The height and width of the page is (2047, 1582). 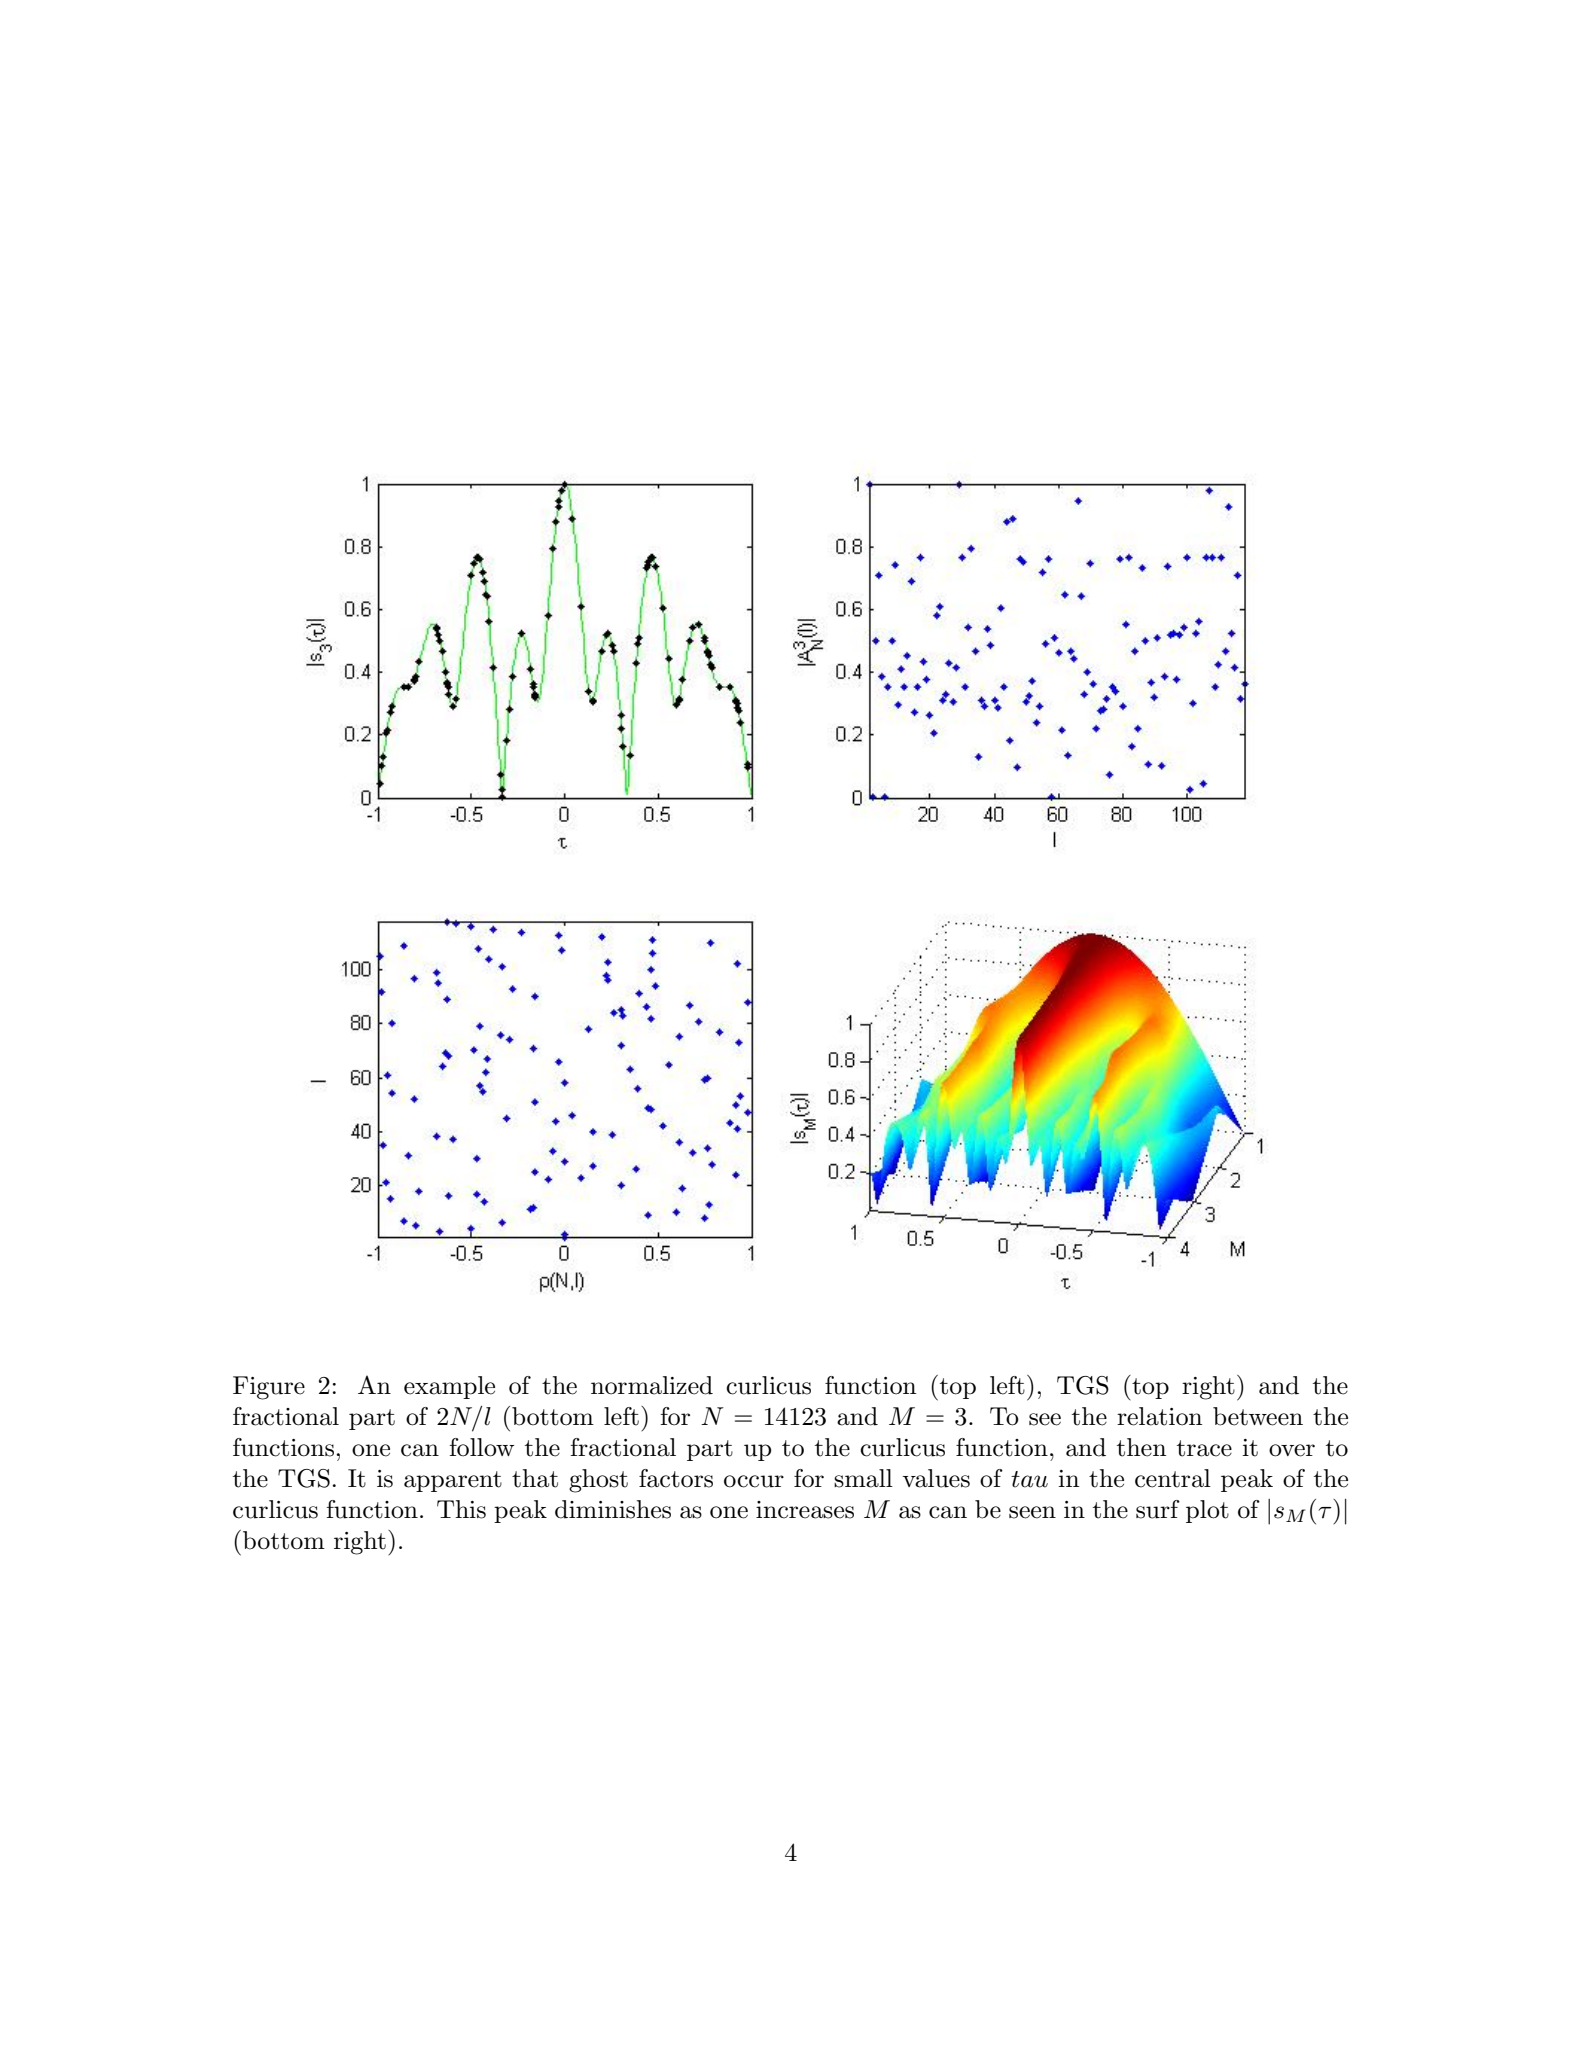 What do you see at coordinates (863, 1478) in the page?
I see `small` at bounding box center [863, 1478].
